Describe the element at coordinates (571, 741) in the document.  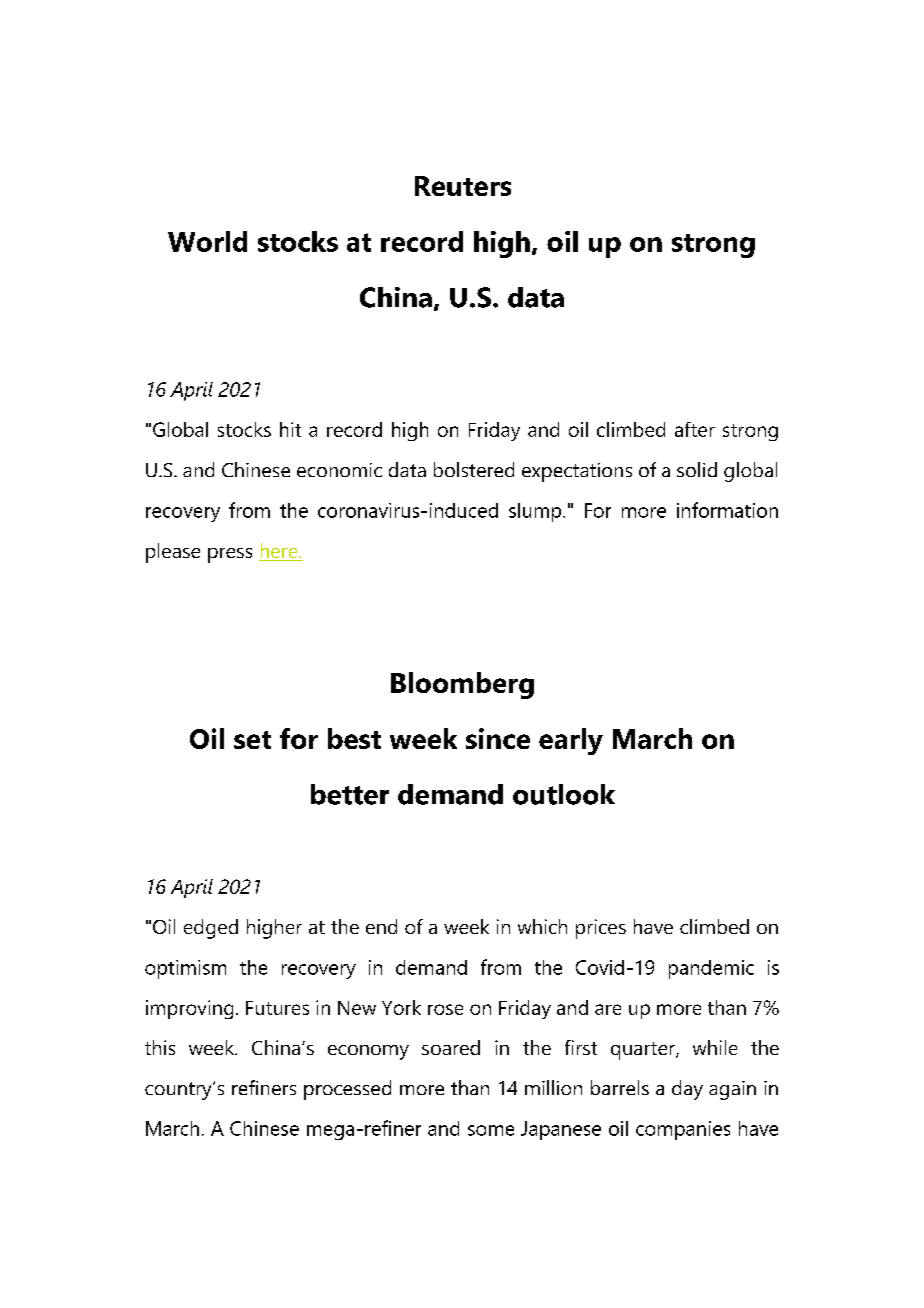
I see `early` at that location.
